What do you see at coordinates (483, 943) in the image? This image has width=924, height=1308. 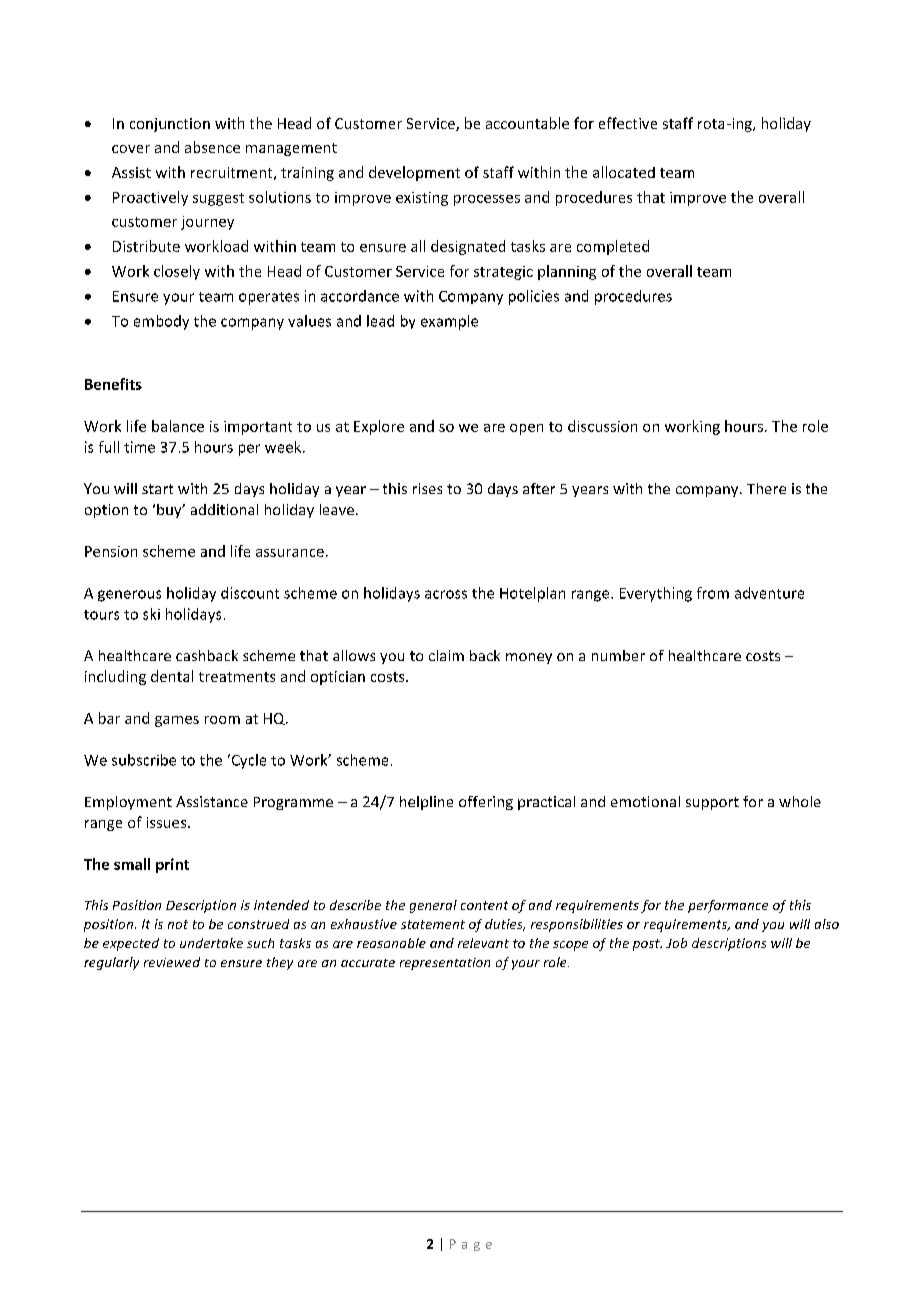 I see `relevant` at bounding box center [483, 943].
